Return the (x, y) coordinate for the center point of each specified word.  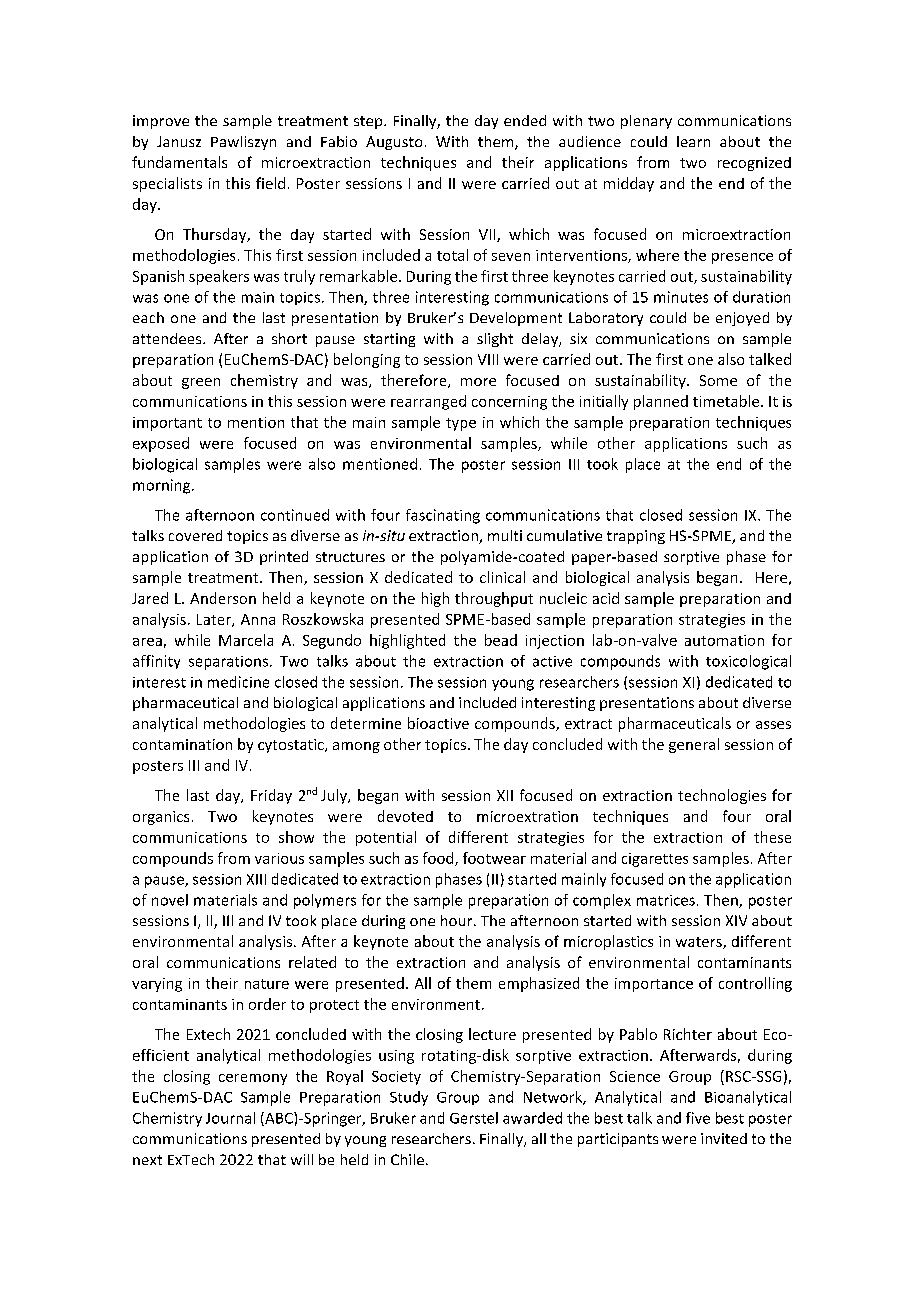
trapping (636, 537)
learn (693, 141)
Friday (271, 796)
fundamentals (179, 162)
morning (163, 486)
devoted (405, 816)
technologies (722, 796)
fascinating (443, 516)
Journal (230, 1118)
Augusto (394, 143)
